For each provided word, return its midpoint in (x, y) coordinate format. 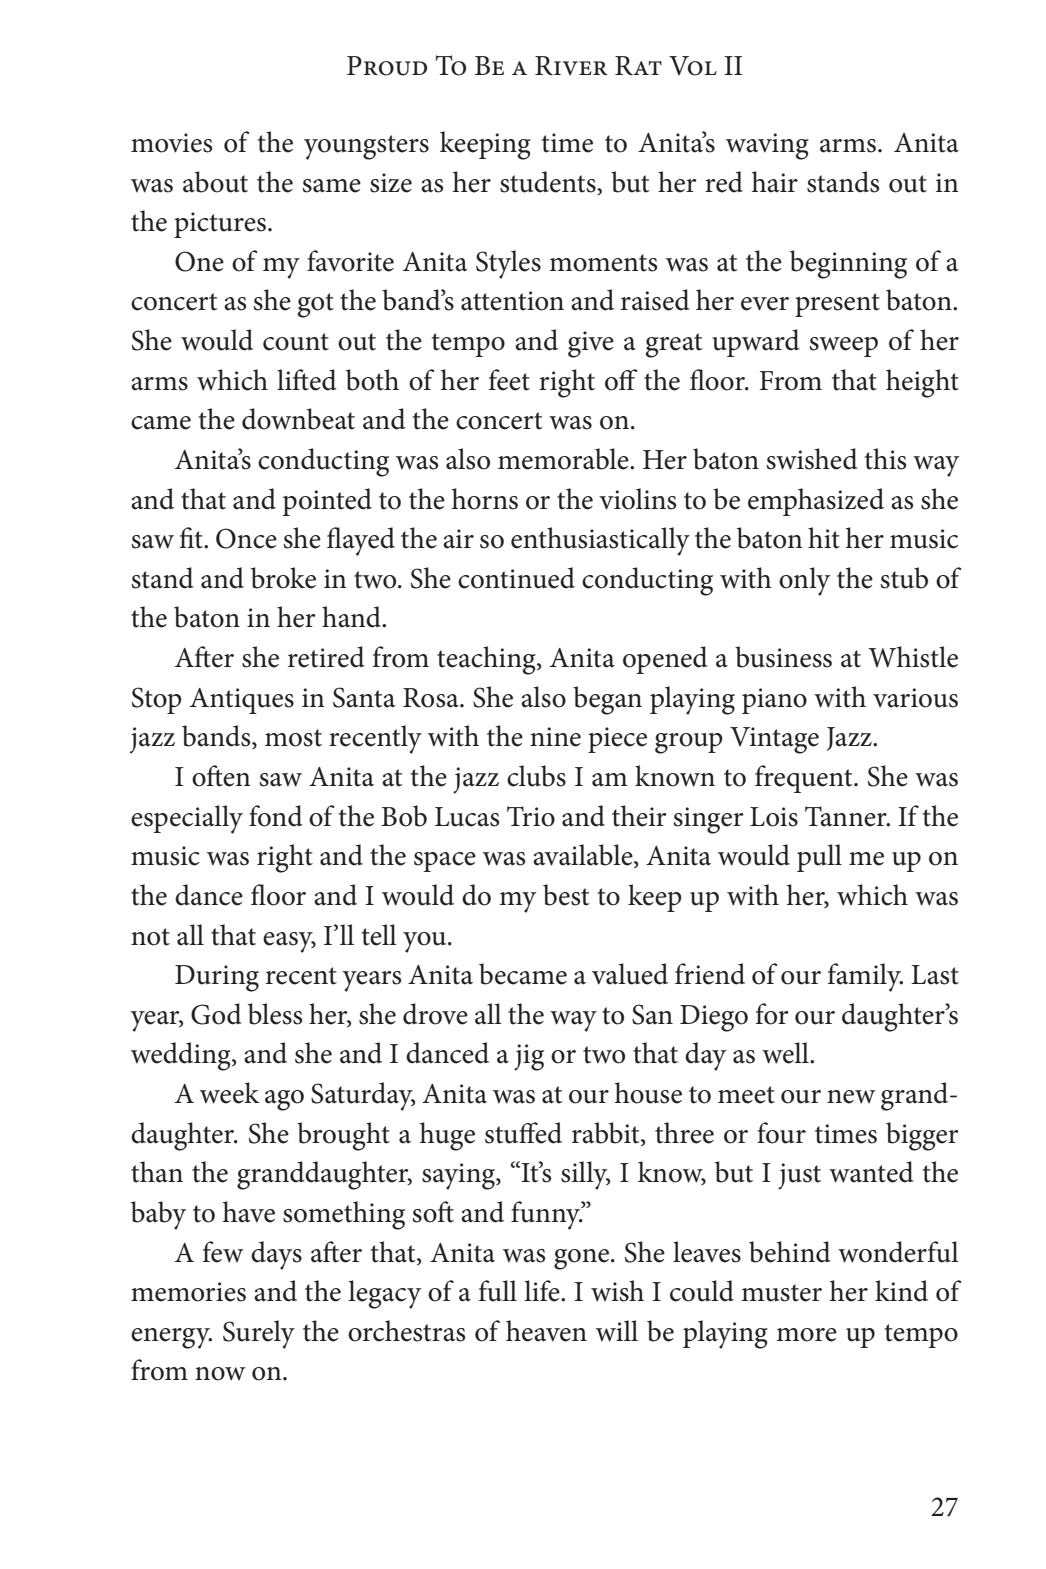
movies (171, 143)
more (806, 1335)
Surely (259, 1334)
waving (767, 146)
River (571, 66)
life (543, 1291)
